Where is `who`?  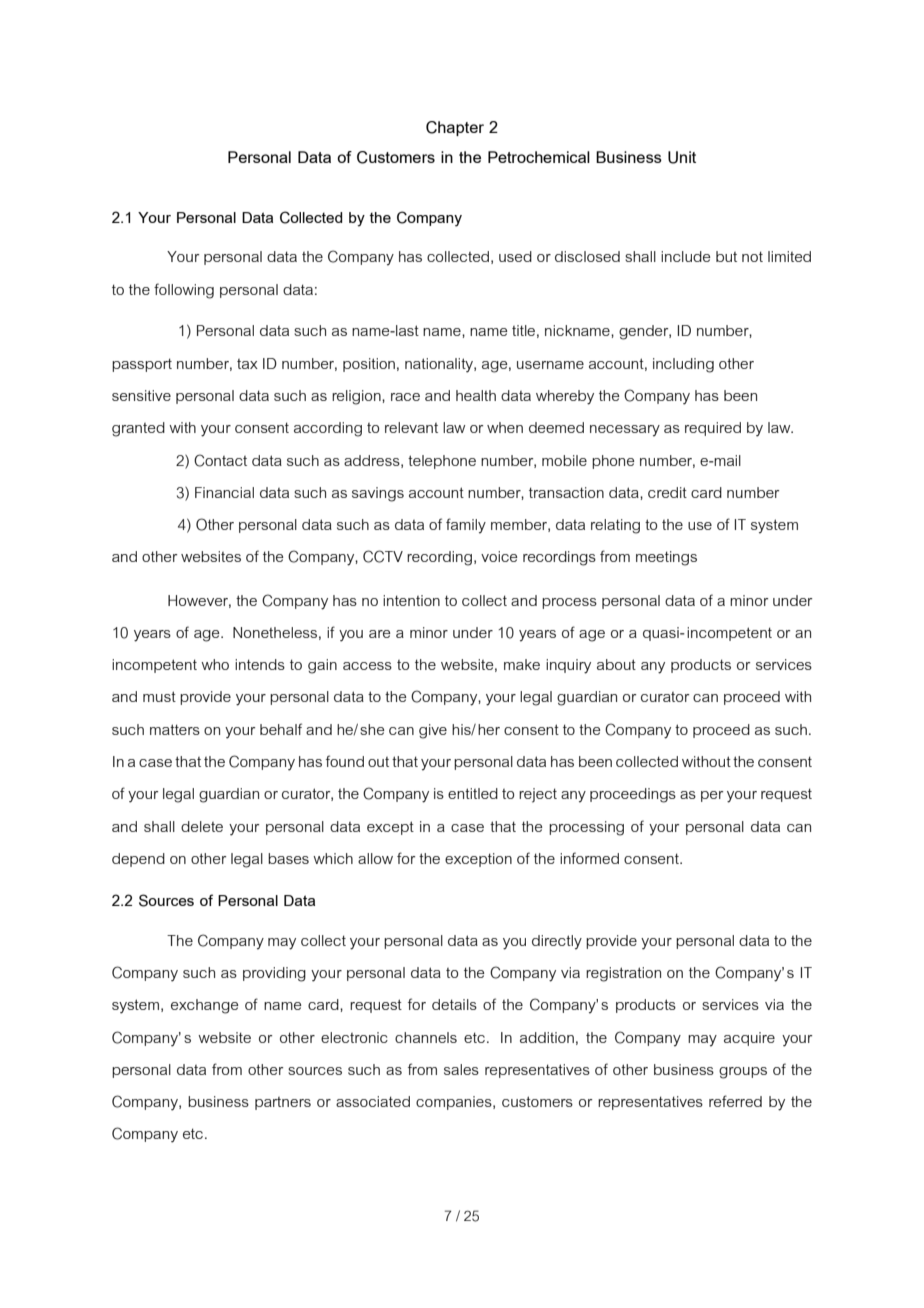
who is located at coordinates (215, 664).
